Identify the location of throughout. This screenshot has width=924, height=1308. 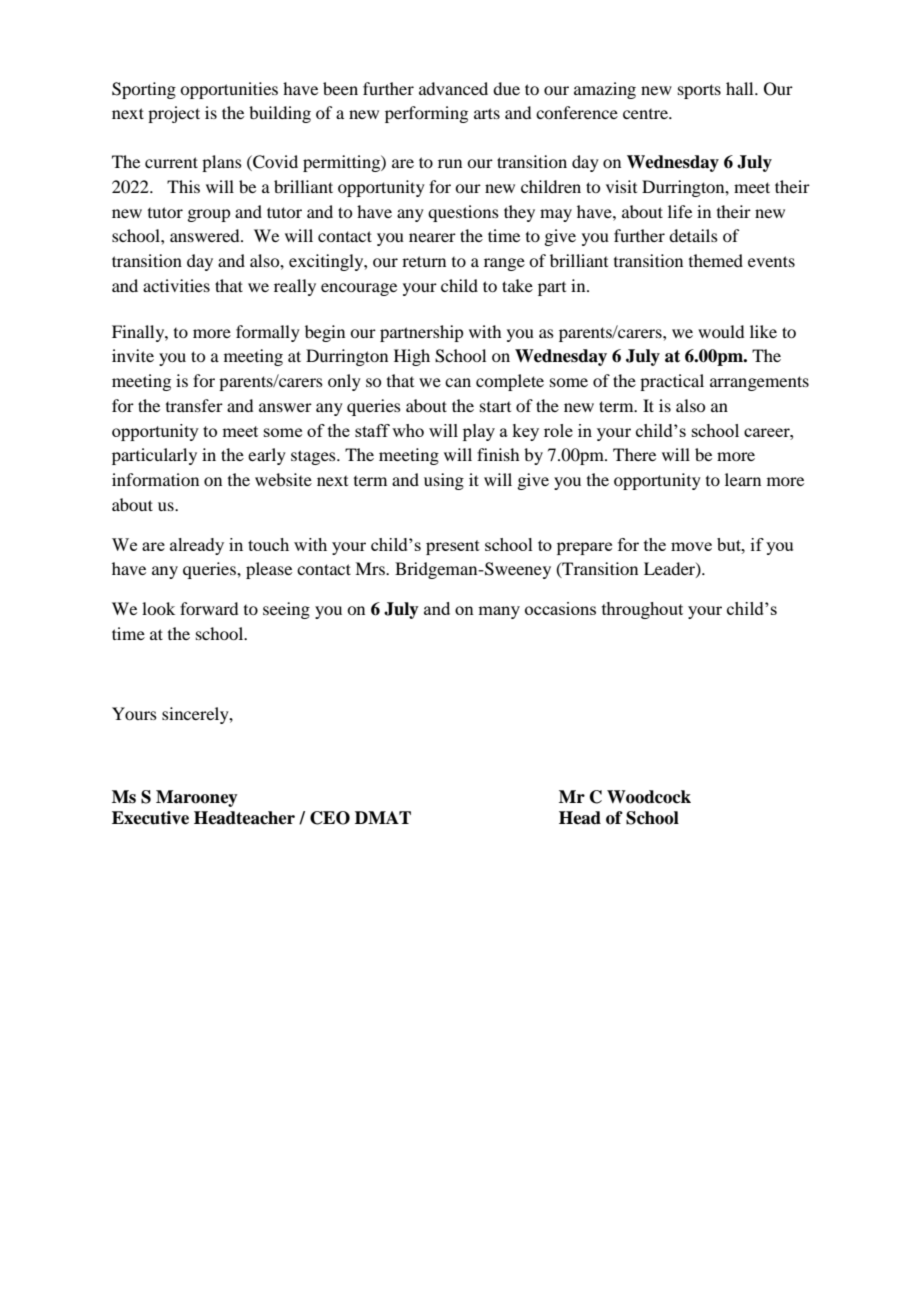
(642, 610).
